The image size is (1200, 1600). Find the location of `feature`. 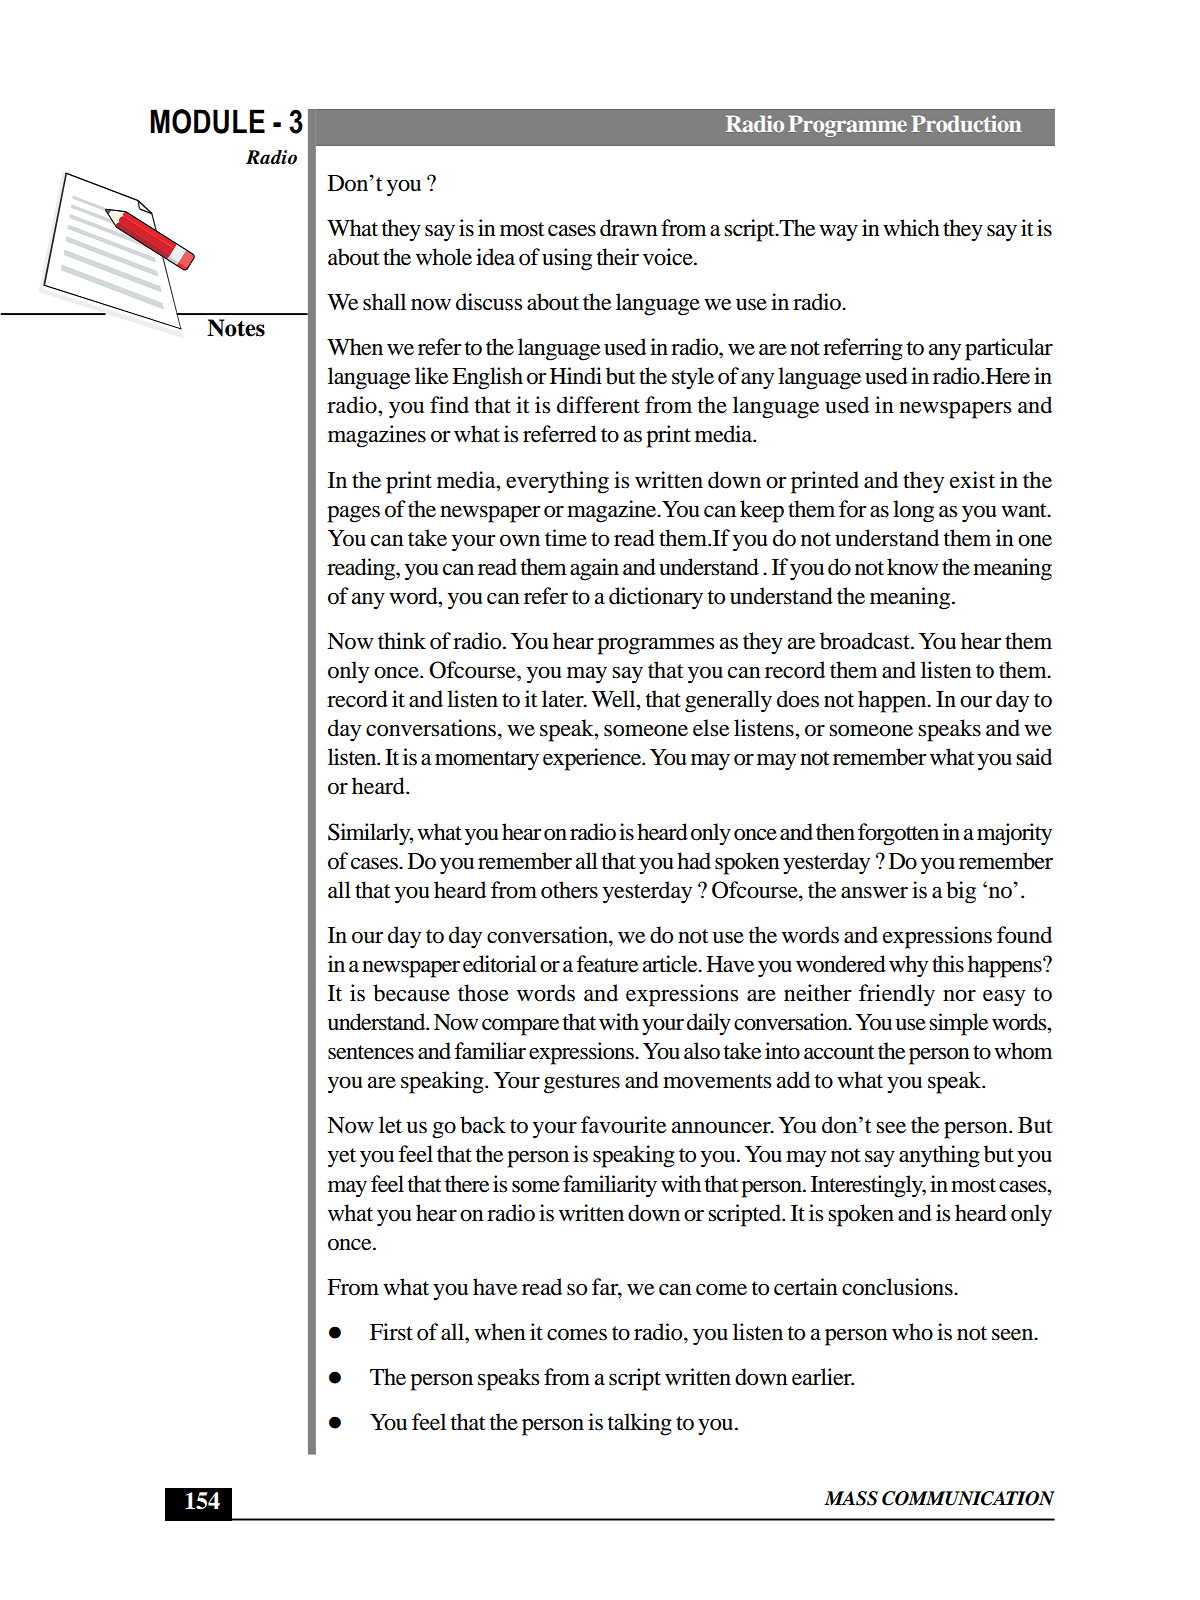

feature is located at coordinates (607, 964).
